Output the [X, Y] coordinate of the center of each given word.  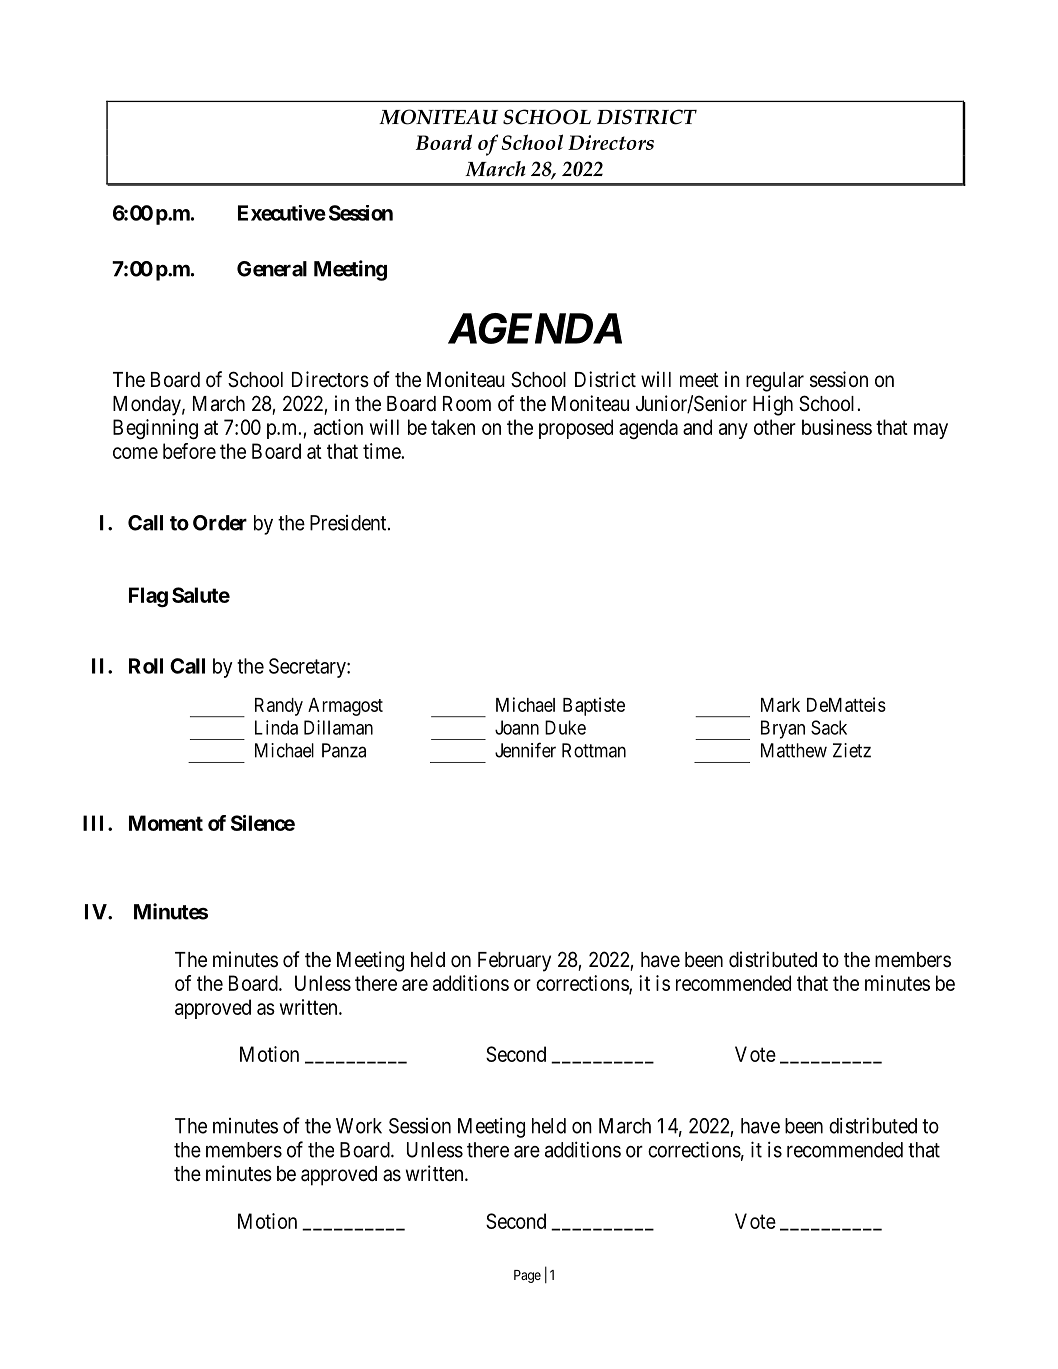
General [272, 269]
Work [359, 1126]
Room [467, 403]
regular [775, 382]
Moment [166, 823]
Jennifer [525, 750]
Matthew [794, 750]
